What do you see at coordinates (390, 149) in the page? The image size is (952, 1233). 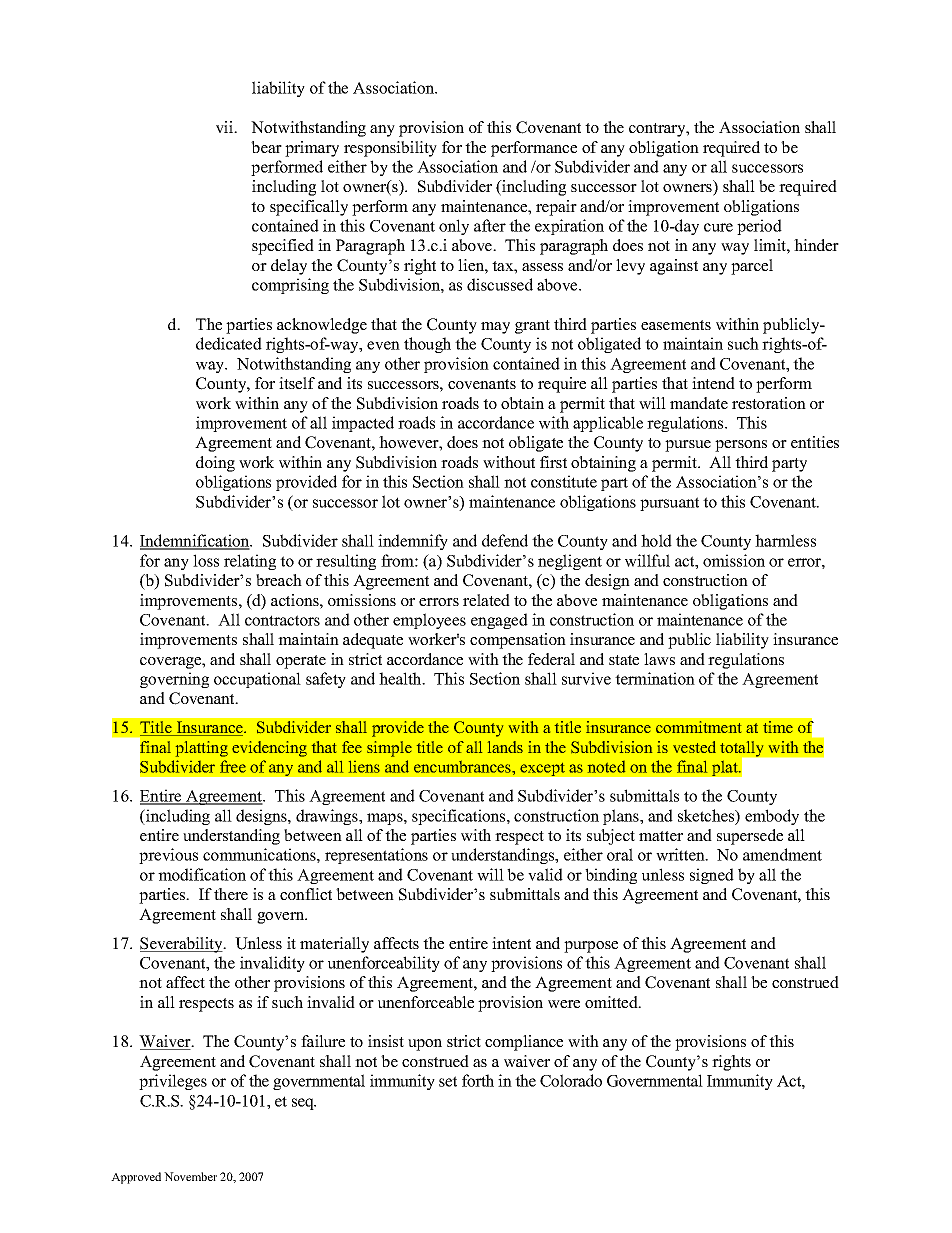 I see `responsibility` at bounding box center [390, 149].
